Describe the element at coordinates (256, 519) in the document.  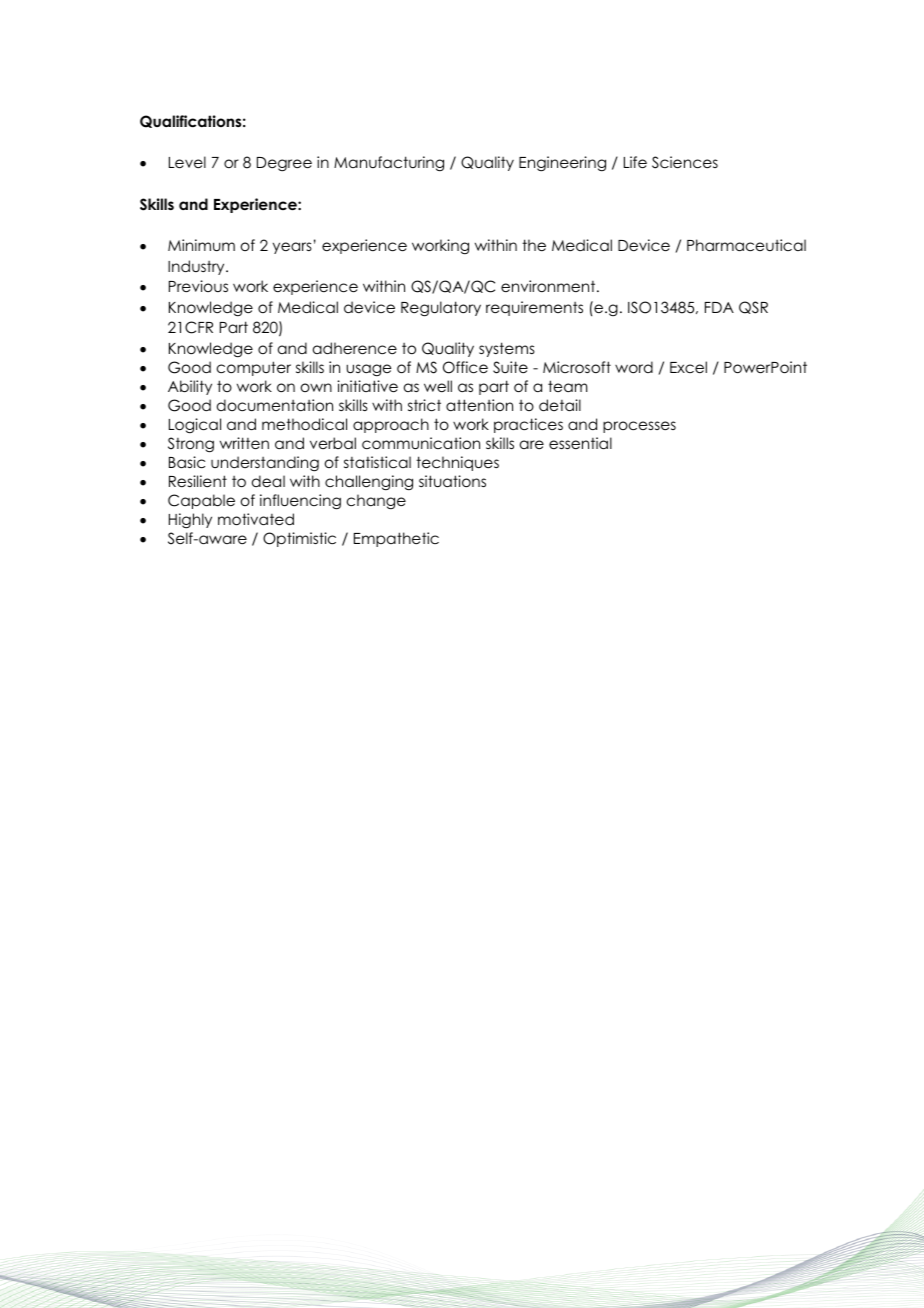
I see `motivated` at that location.
